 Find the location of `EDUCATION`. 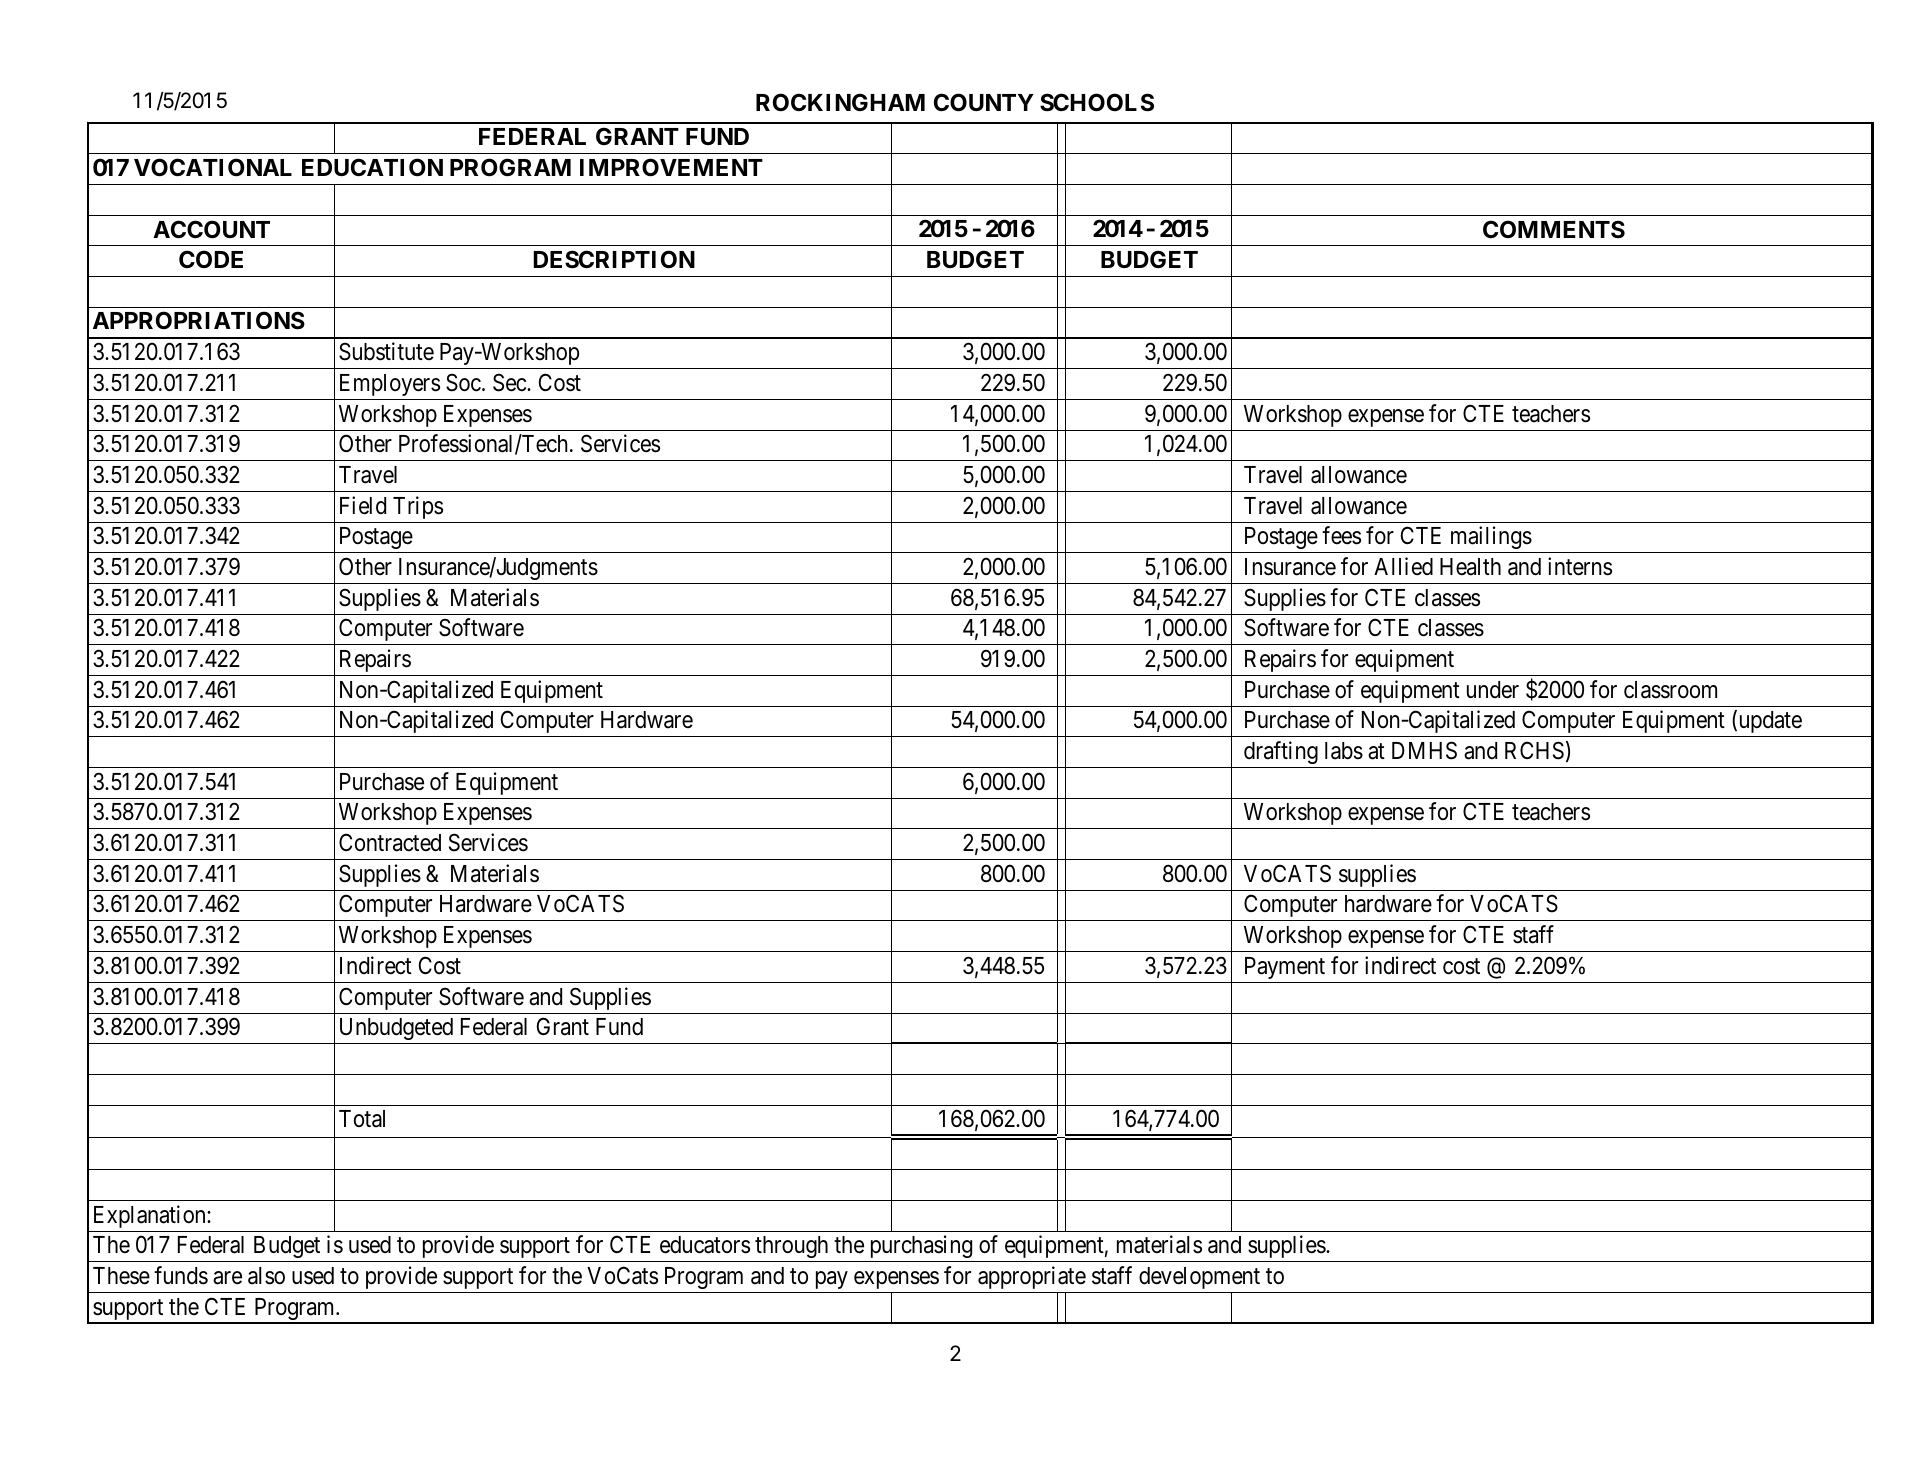

EDUCATION is located at coordinates (372, 167).
